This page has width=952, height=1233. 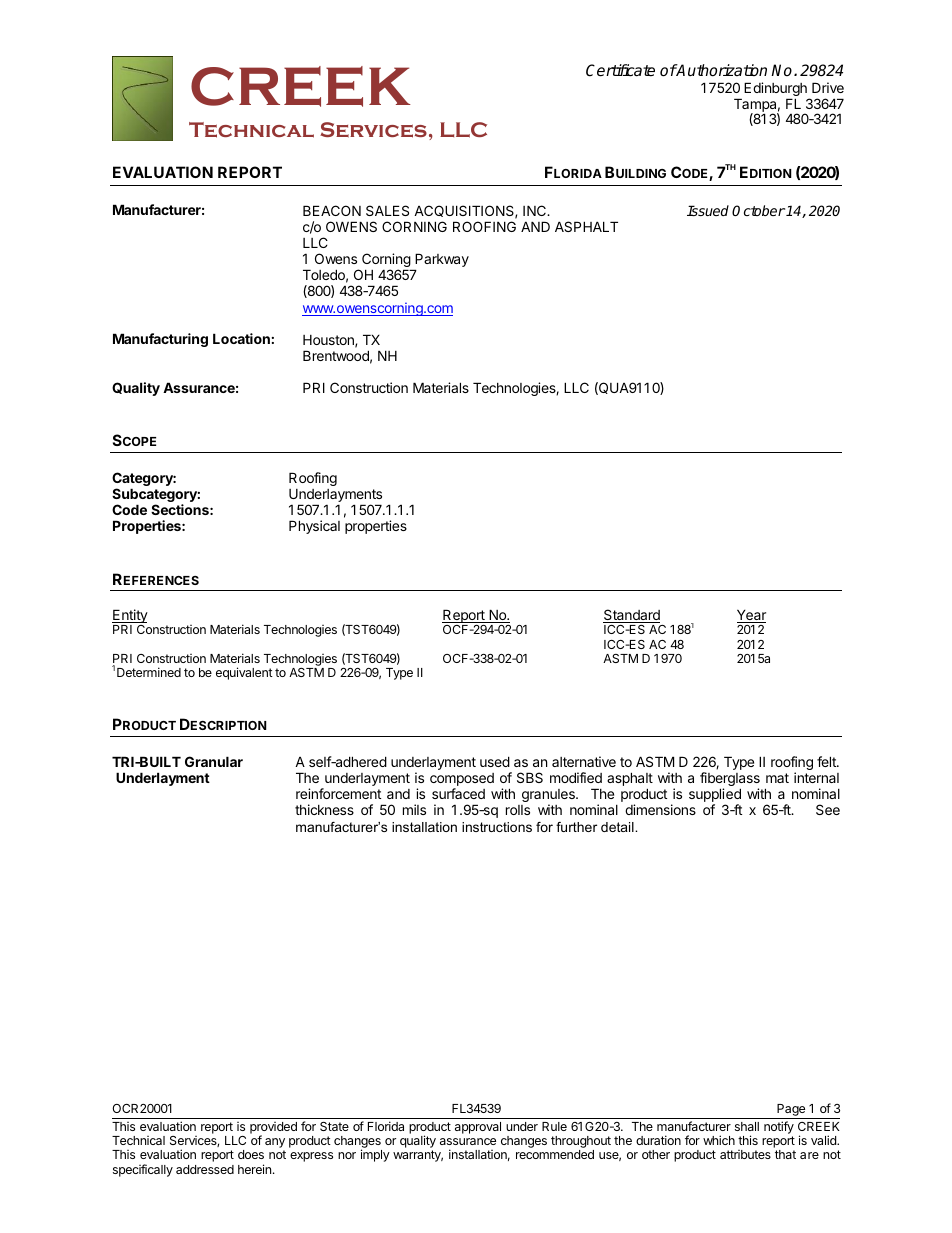 What do you see at coordinates (751, 616) in the page?
I see `Year` at bounding box center [751, 616].
